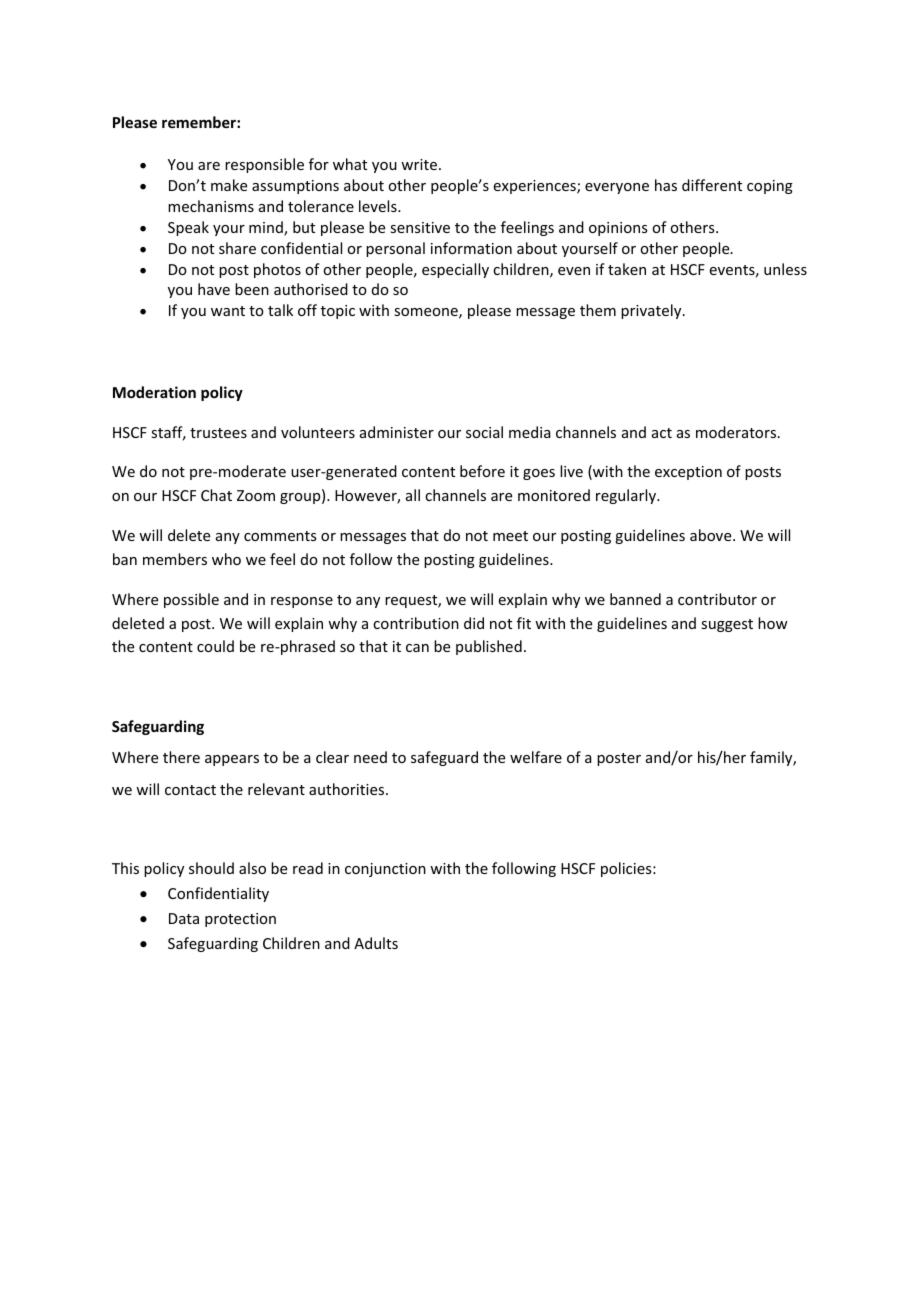  Describe the element at coordinates (727, 625) in the page. I see `suggest` at that location.
